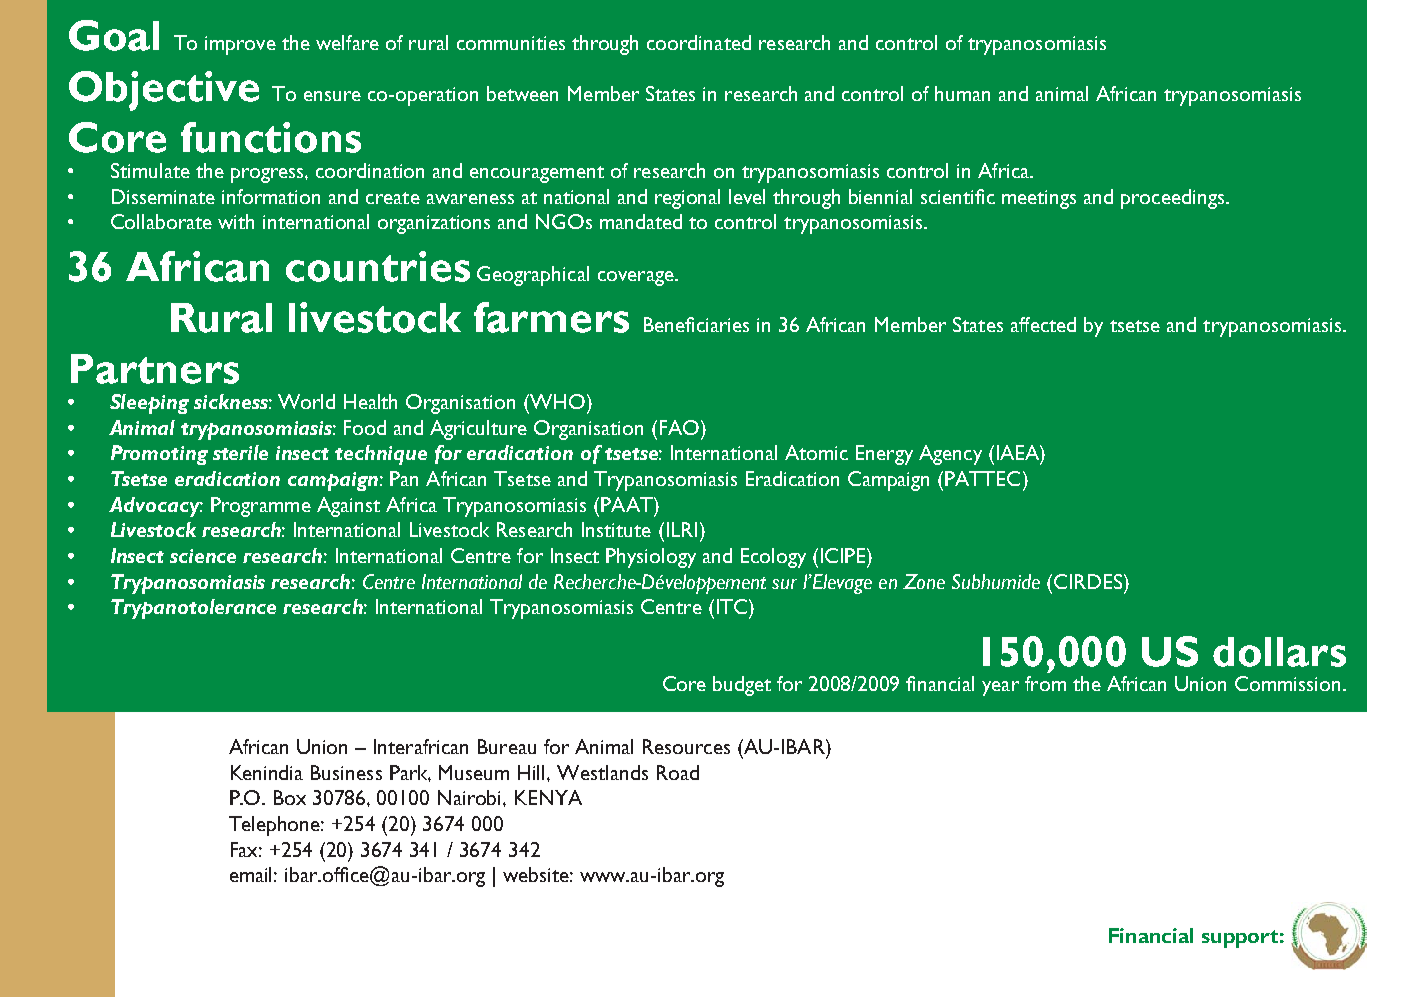 This image has height=997, width=1414. What do you see at coordinates (203, 556) in the image?
I see `science` at bounding box center [203, 556].
